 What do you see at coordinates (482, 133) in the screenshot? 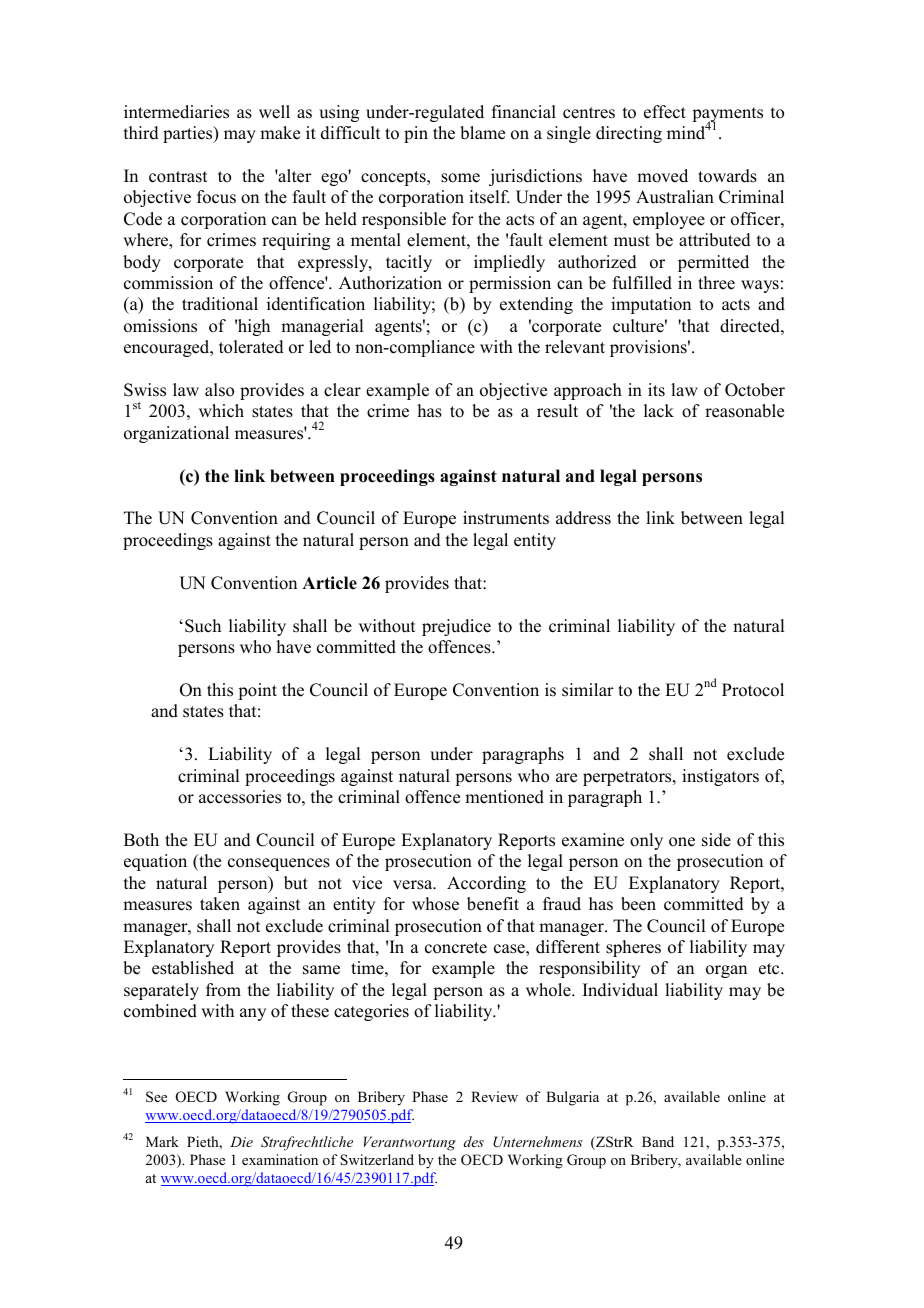
I see `blame` at bounding box center [482, 133].
